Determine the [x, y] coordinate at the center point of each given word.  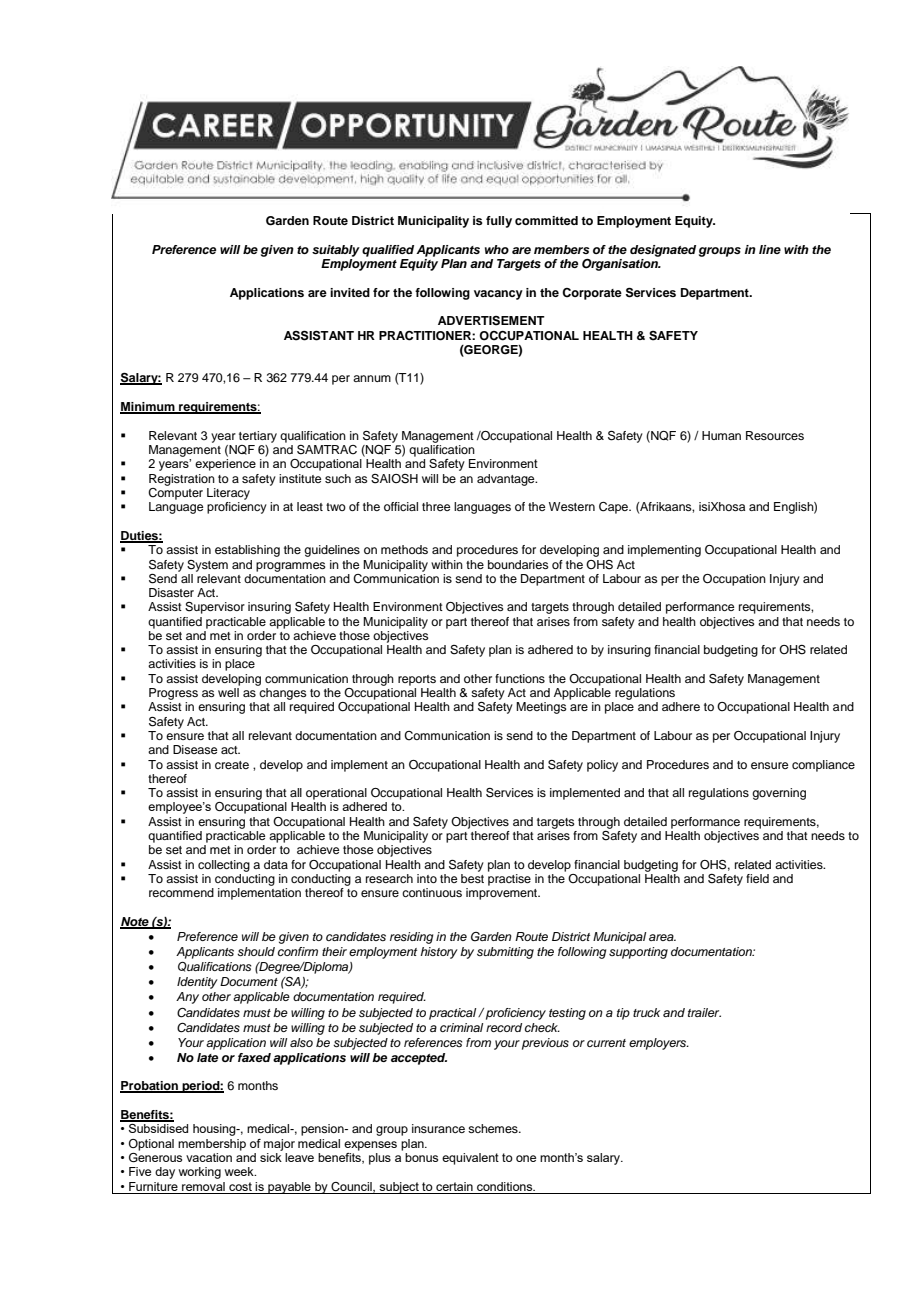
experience [225, 465]
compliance [823, 766]
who [497, 249]
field [757, 878]
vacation [209, 1157]
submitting [505, 953]
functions [520, 678]
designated [663, 251]
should [256, 951]
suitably [336, 251]
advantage [507, 480]
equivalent [470, 1159]
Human [721, 435]
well [228, 692]
